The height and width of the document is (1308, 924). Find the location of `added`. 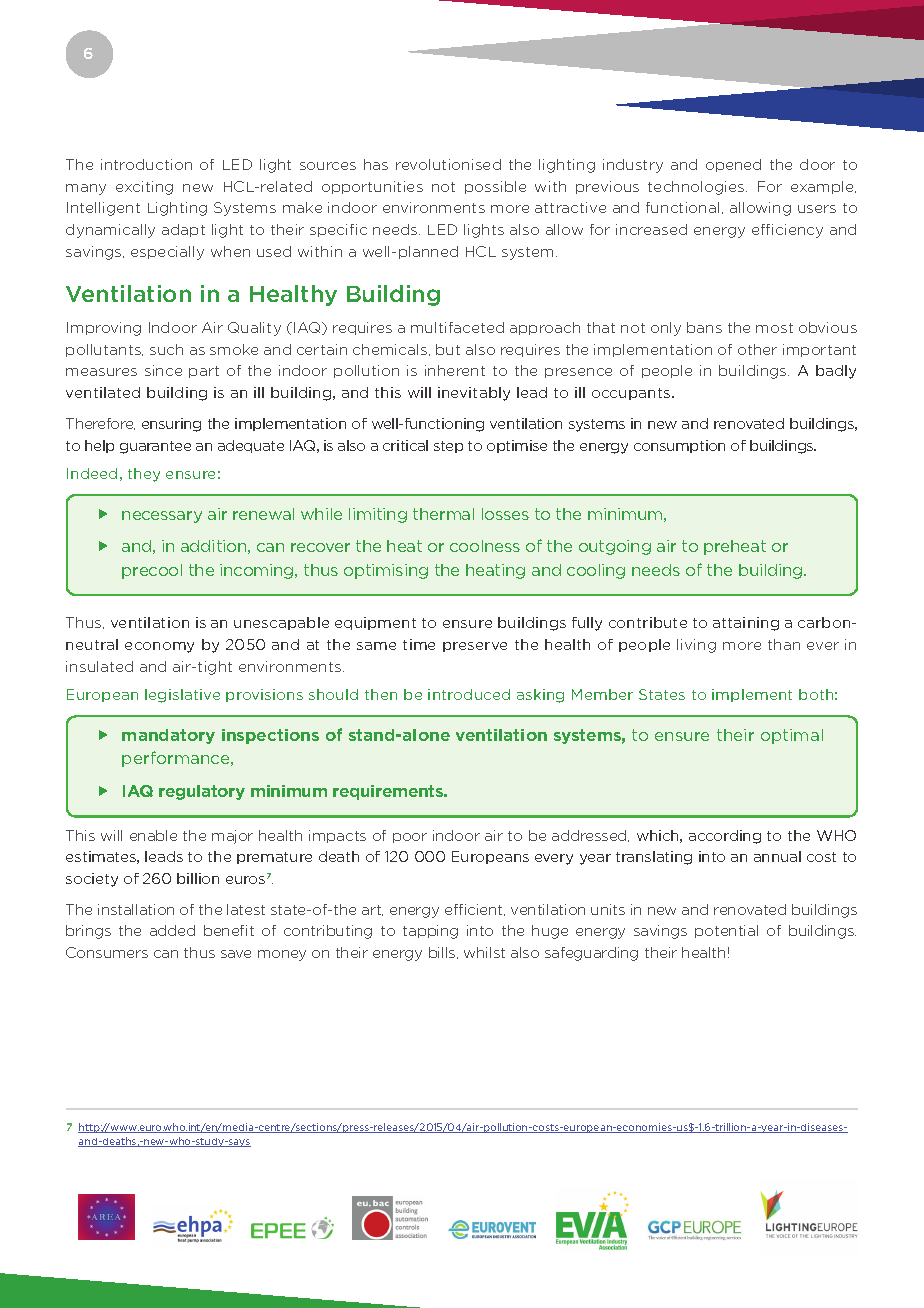

added is located at coordinates (172, 930).
